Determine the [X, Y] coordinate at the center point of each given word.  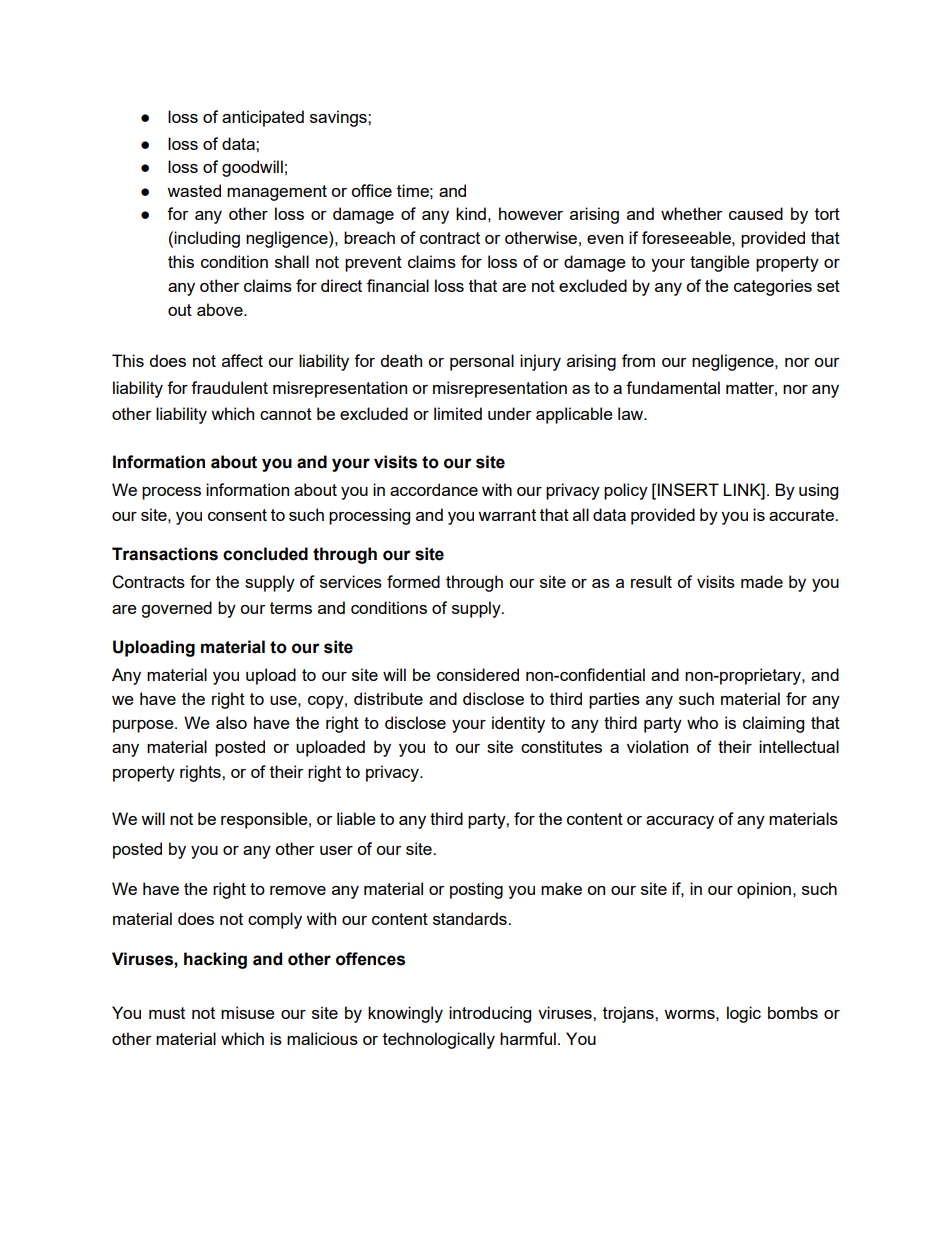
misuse [248, 1012]
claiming [773, 724]
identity [518, 724]
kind [471, 213]
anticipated [263, 118]
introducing [490, 1014]
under [510, 413]
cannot [286, 414]
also [231, 722]
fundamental [673, 387]
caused [756, 213]
